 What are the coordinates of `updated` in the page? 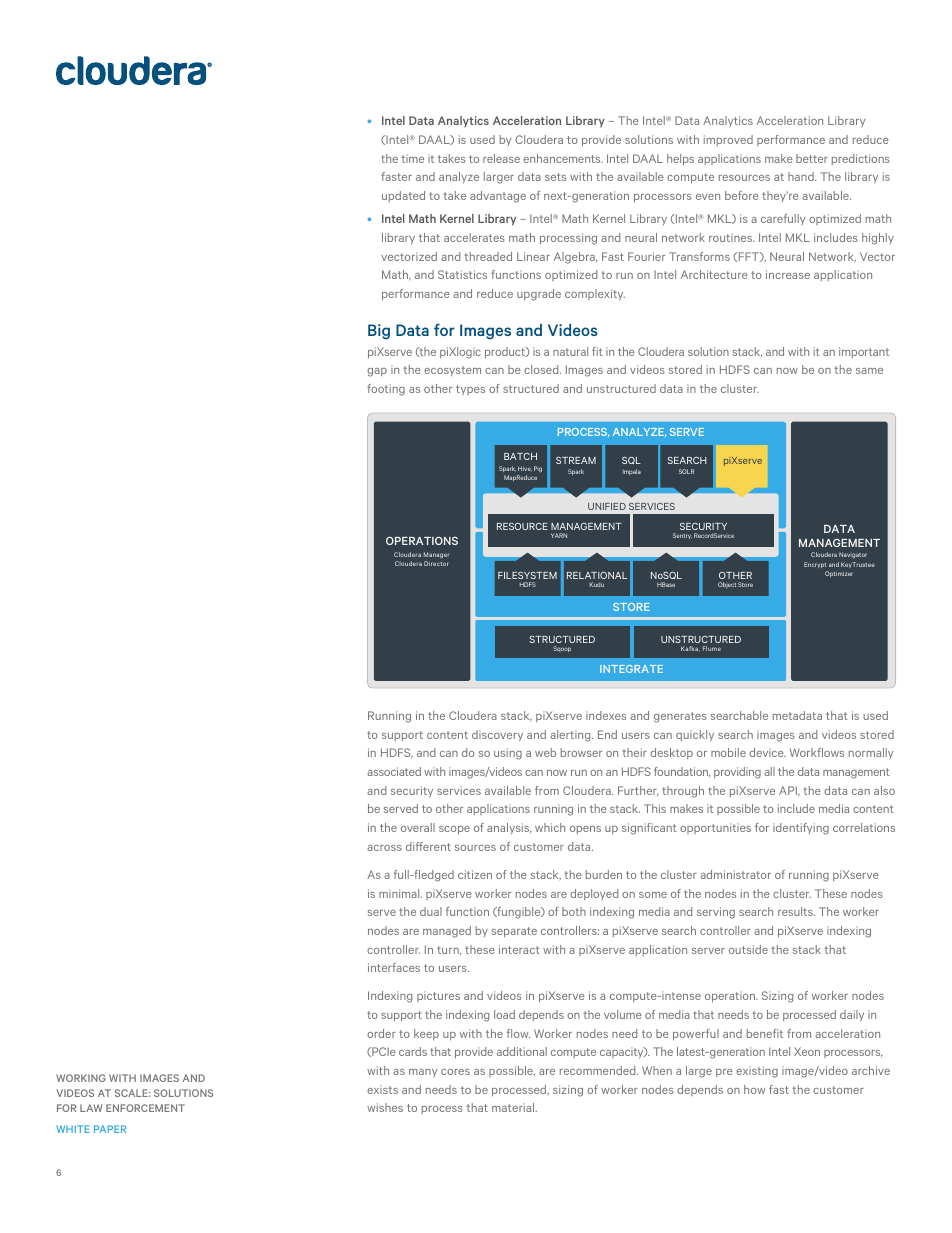 It's located at (403, 196).
